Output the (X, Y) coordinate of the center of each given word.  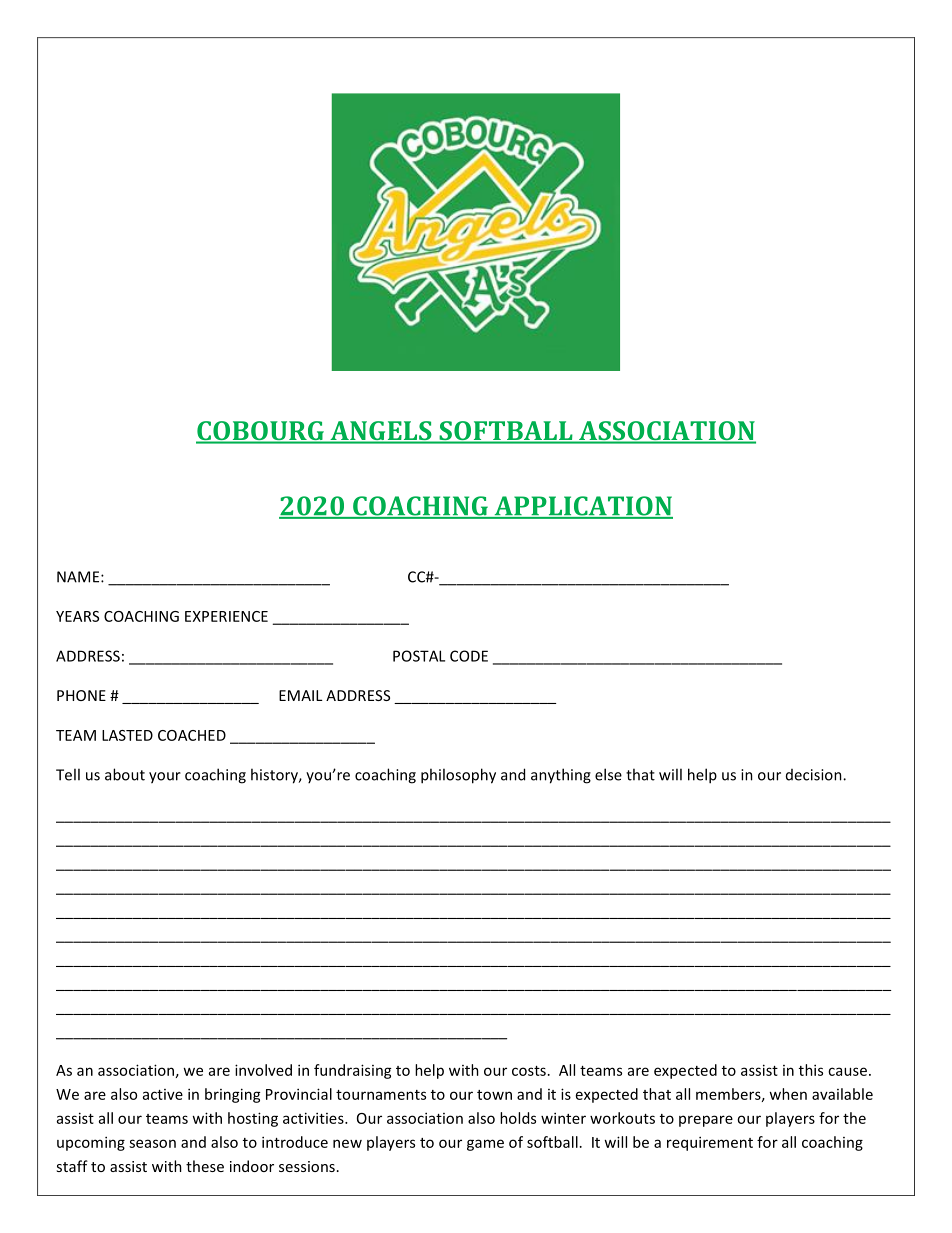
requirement (710, 1143)
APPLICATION (582, 507)
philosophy (458, 776)
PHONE (81, 695)
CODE (469, 656)
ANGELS (381, 432)
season (152, 1143)
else (608, 774)
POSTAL (419, 656)
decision (815, 775)
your (165, 778)
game (485, 1145)
